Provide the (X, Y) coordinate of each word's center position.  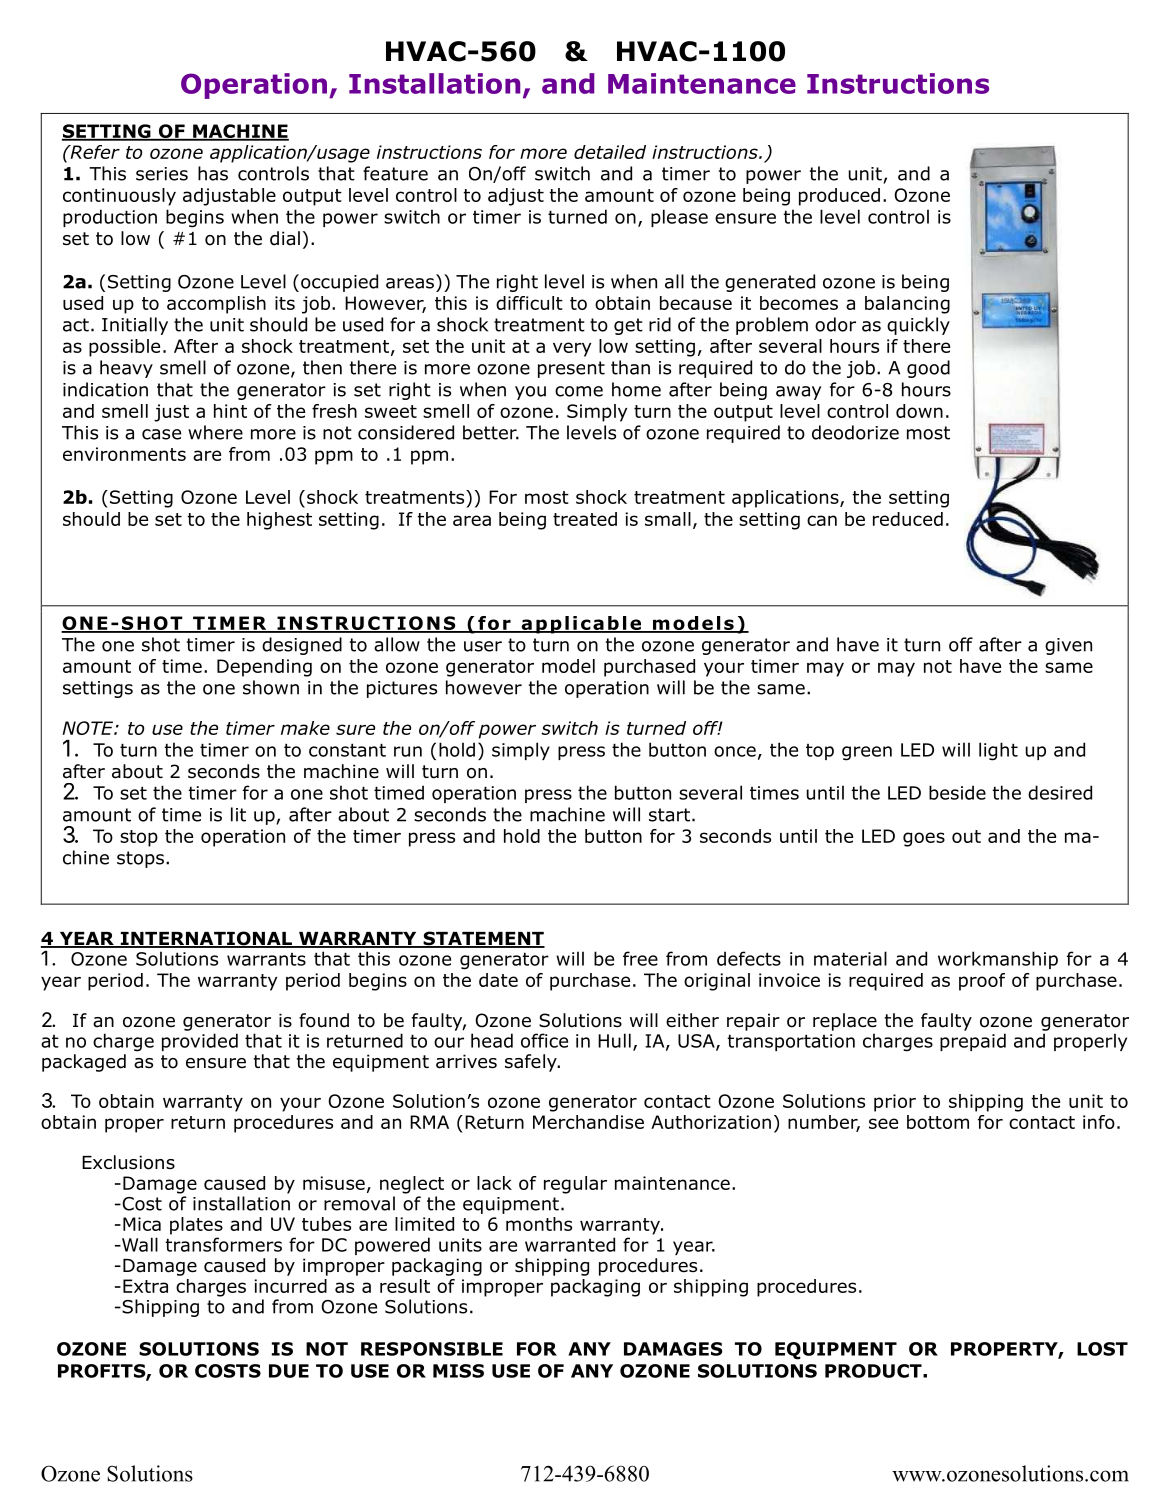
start (669, 815)
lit (238, 814)
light (998, 751)
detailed (610, 152)
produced (839, 197)
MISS (458, 1371)
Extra (145, 1286)
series (162, 174)
